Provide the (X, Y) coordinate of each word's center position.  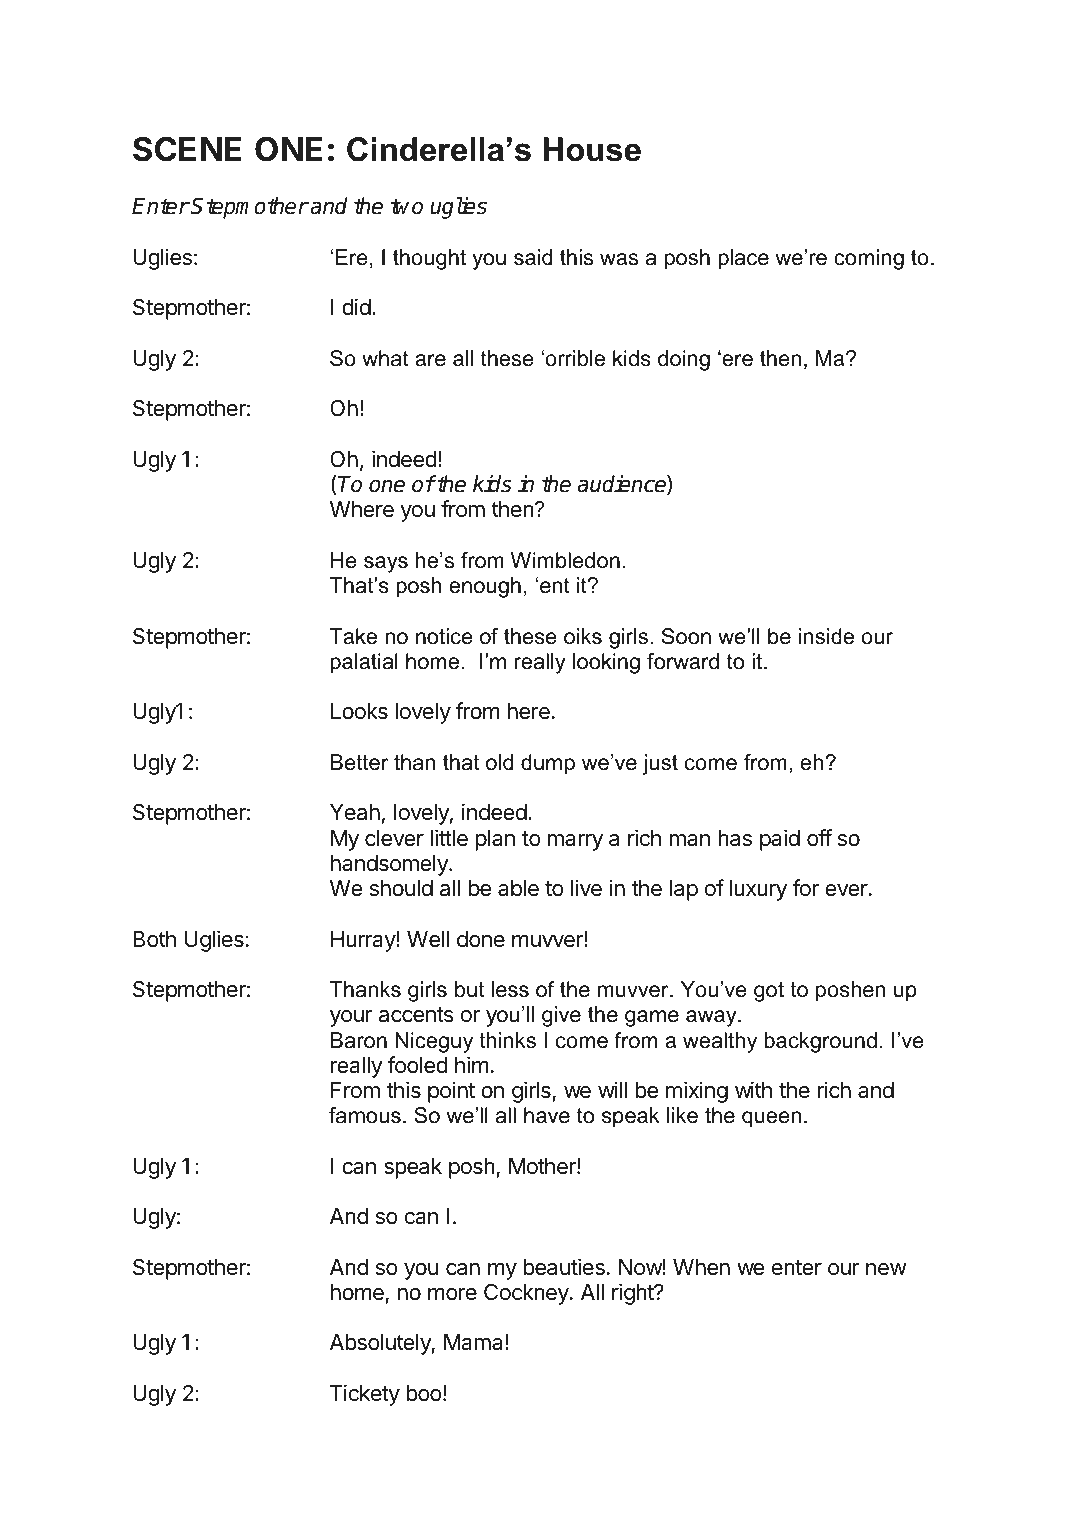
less (510, 989)
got (769, 992)
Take (353, 636)
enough (485, 587)
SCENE (187, 149)
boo (424, 1393)
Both (154, 939)
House (592, 149)
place (743, 259)
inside (826, 636)
